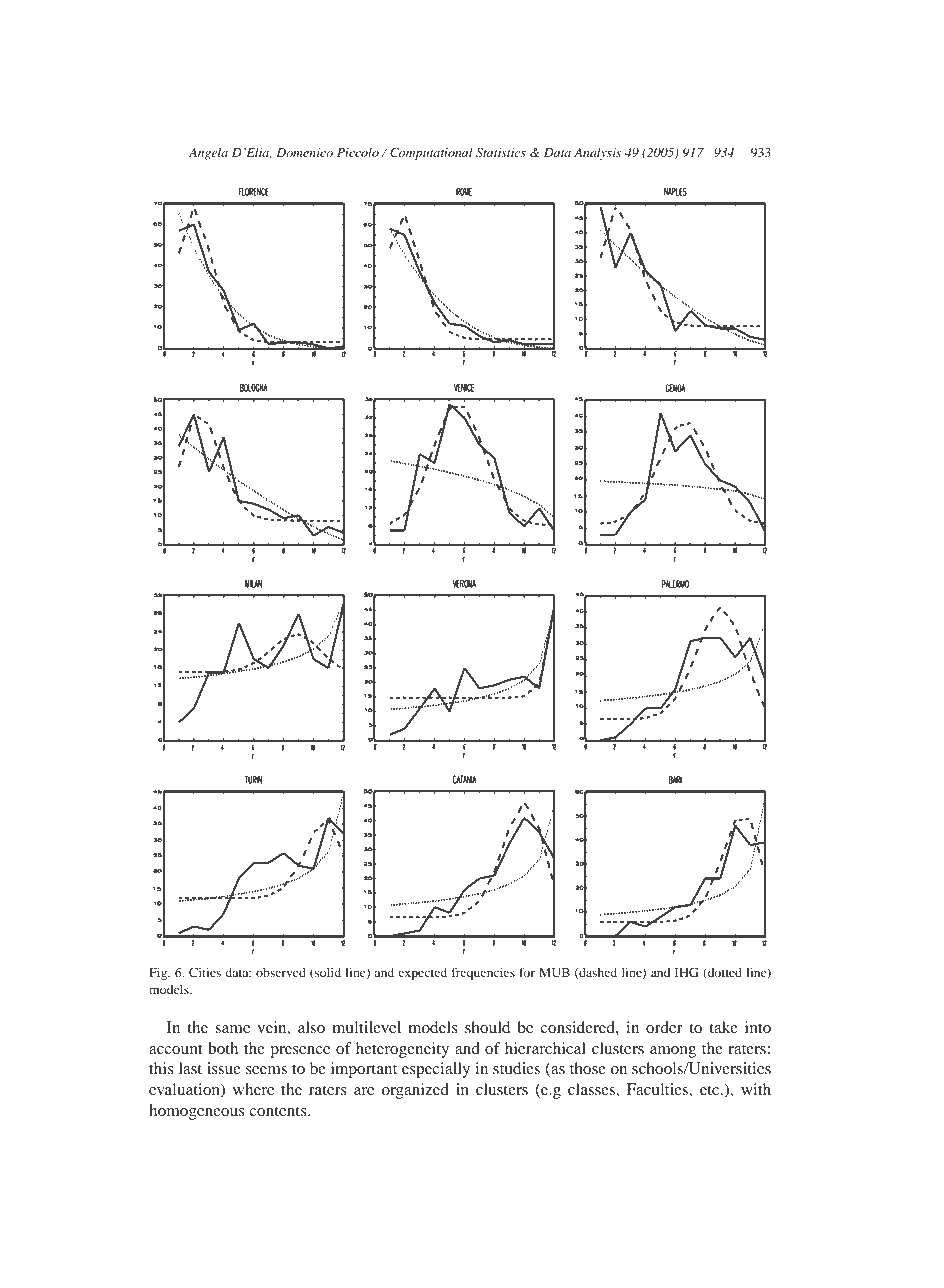 The height and width of the document is (1288, 944). What do you see at coordinates (208, 153) in the document?
I see `Angela` at bounding box center [208, 153].
